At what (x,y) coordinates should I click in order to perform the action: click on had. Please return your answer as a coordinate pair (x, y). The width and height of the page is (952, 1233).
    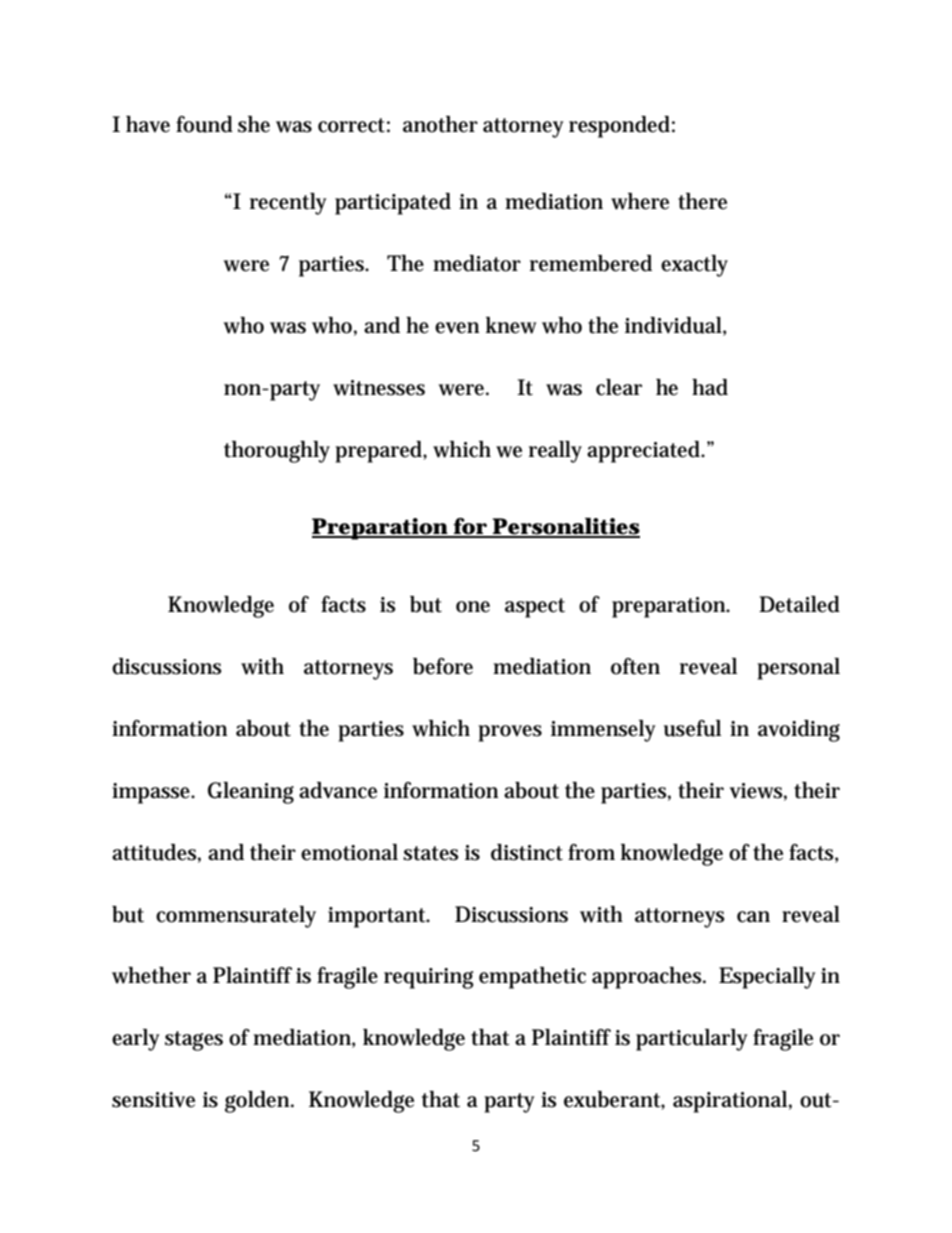
    Looking at the image, I should click on (710, 387).
